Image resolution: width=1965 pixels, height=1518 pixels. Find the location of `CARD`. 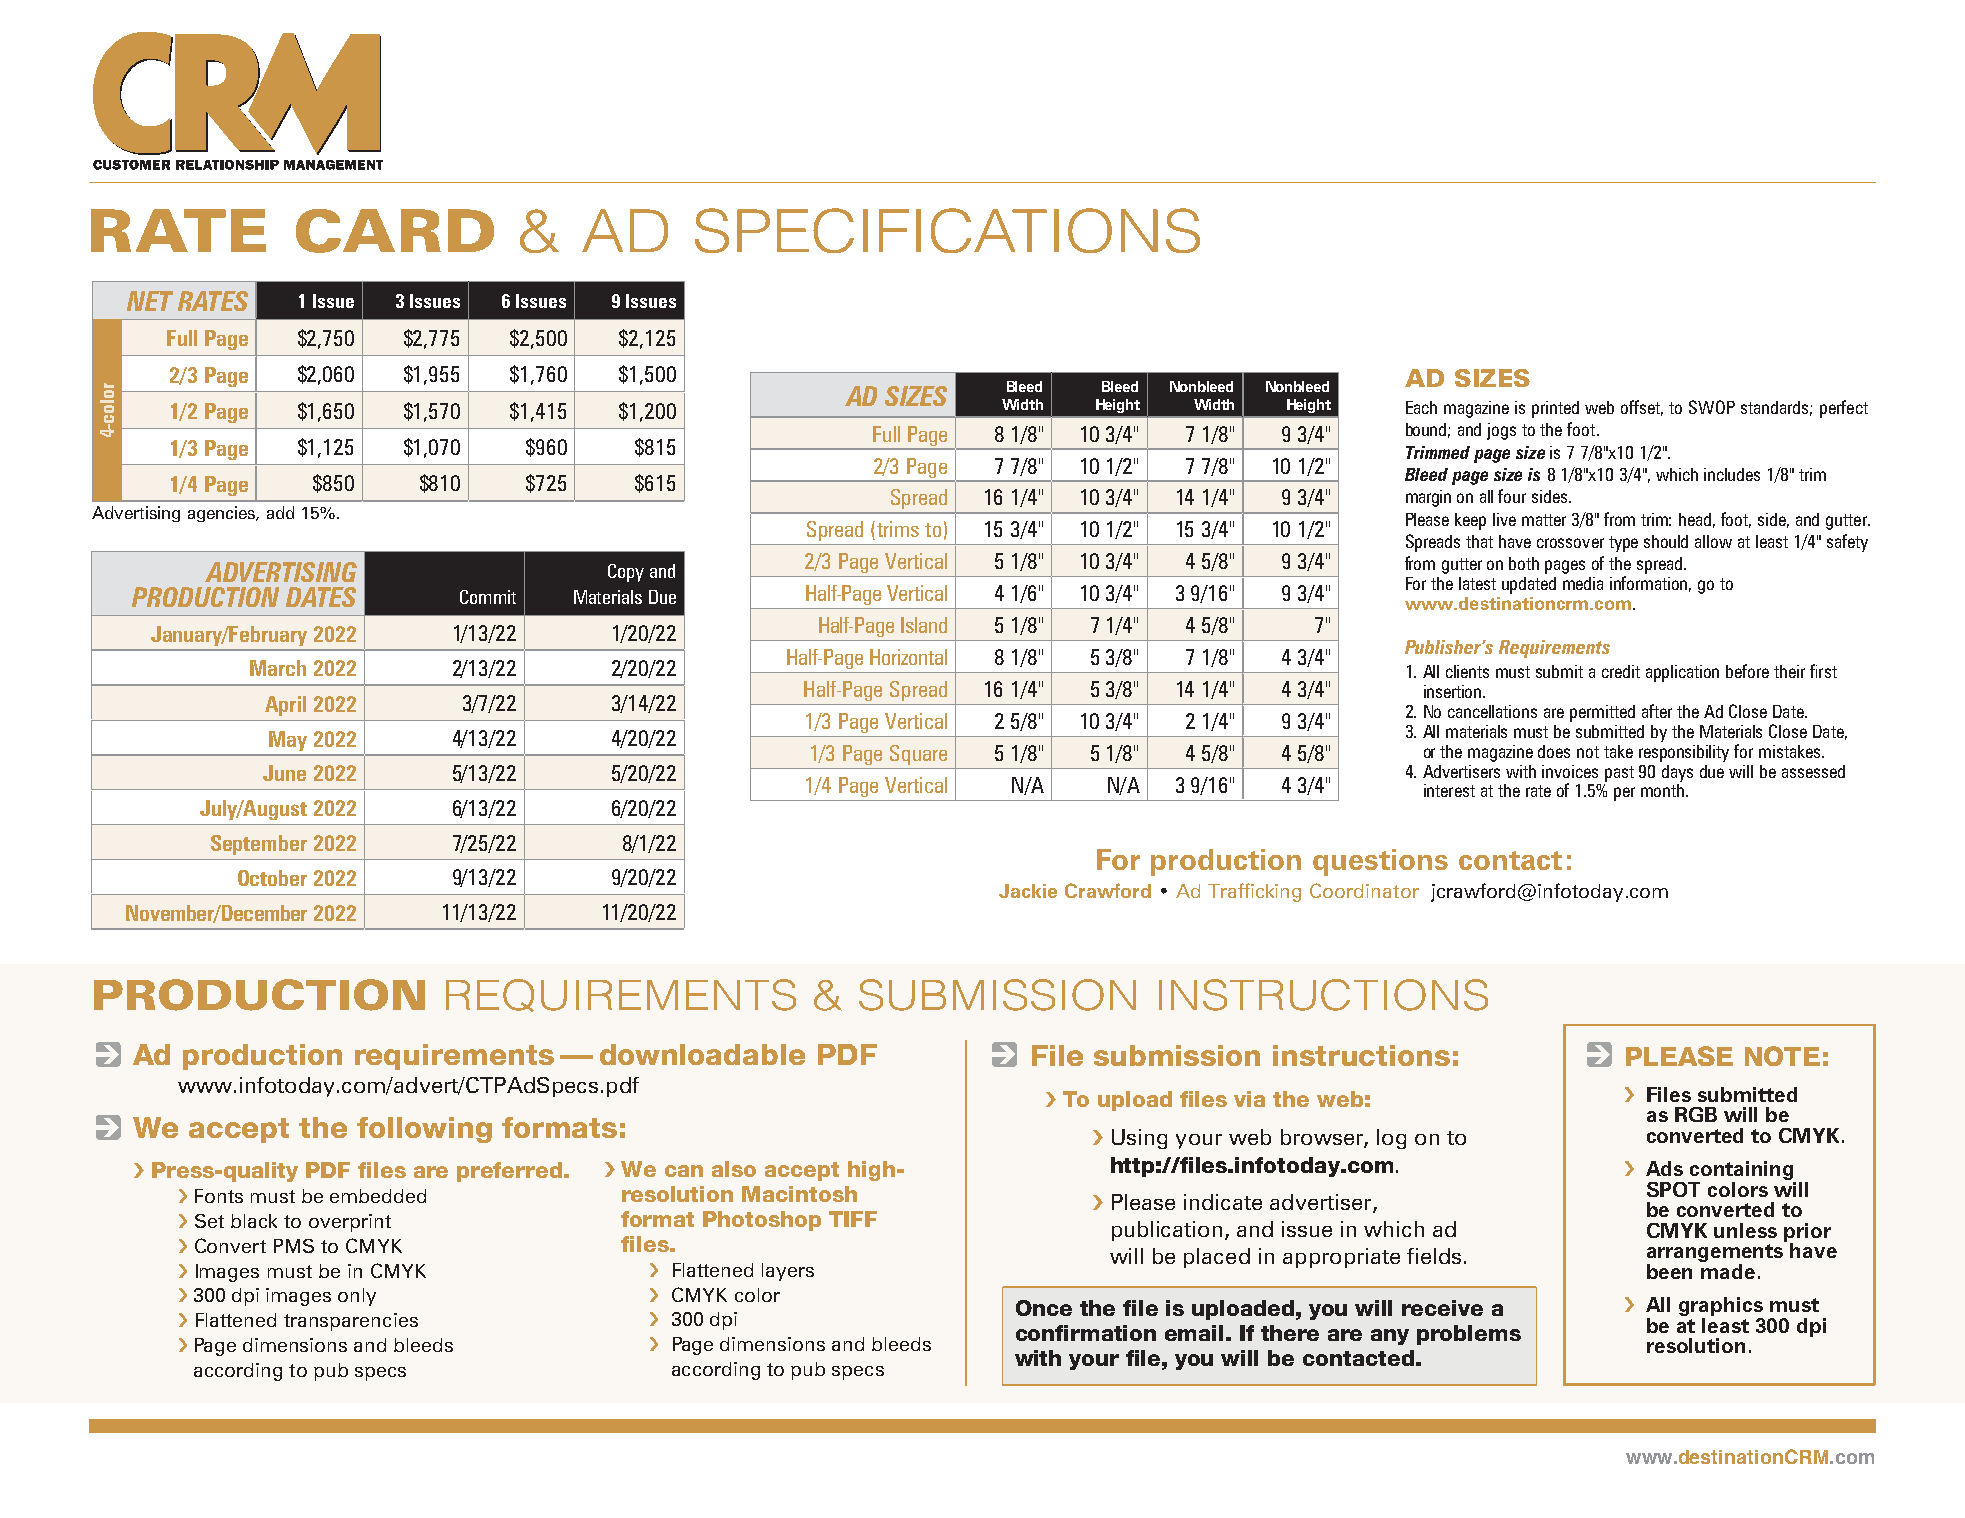

CARD is located at coordinates (395, 231).
